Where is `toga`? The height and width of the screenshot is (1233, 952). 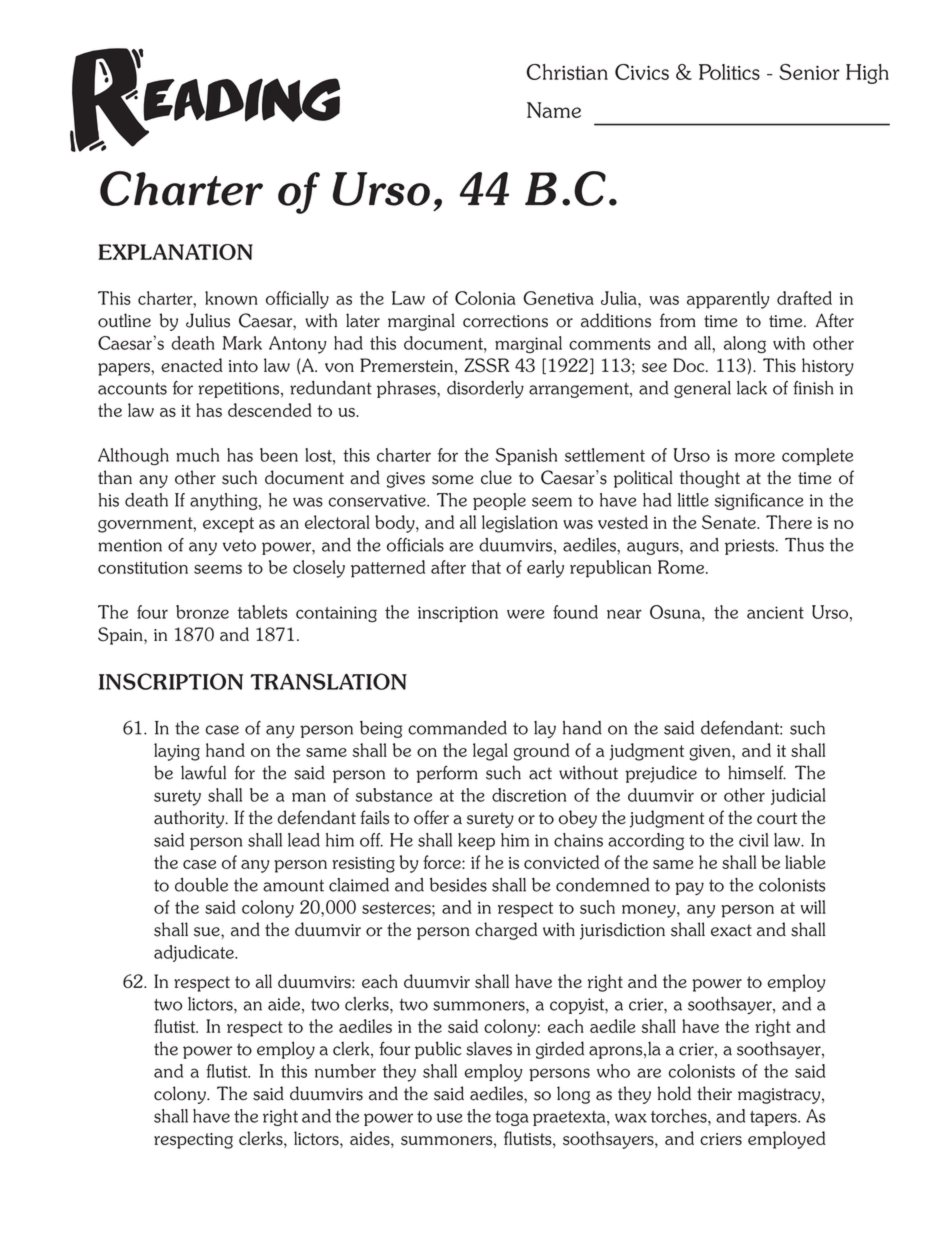 toga is located at coordinates (511, 1118).
